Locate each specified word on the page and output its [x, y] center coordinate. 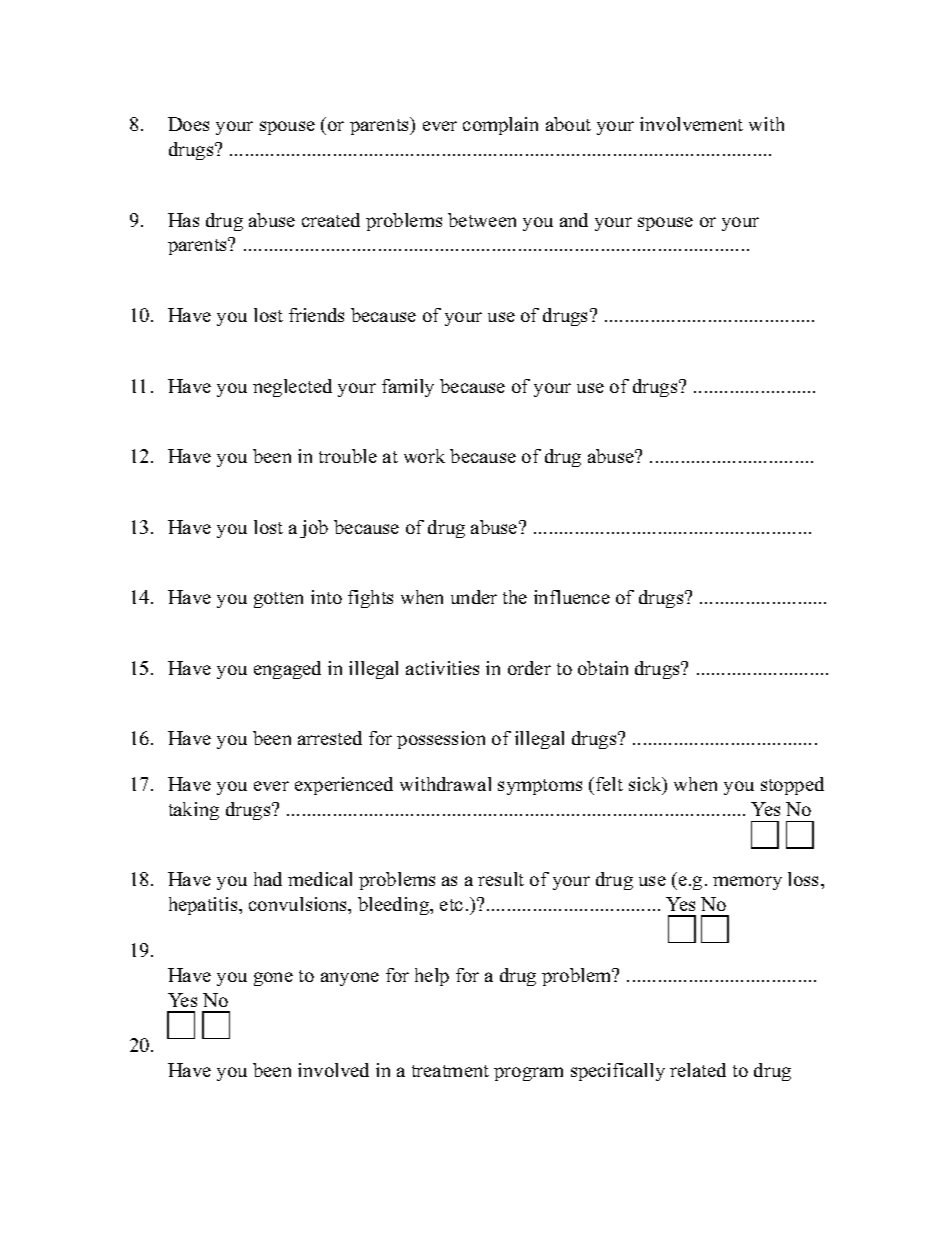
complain [500, 126]
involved [333, 1070]
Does [188, 124]
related [698, 1070]
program [528, 1074]
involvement [691, 124]
